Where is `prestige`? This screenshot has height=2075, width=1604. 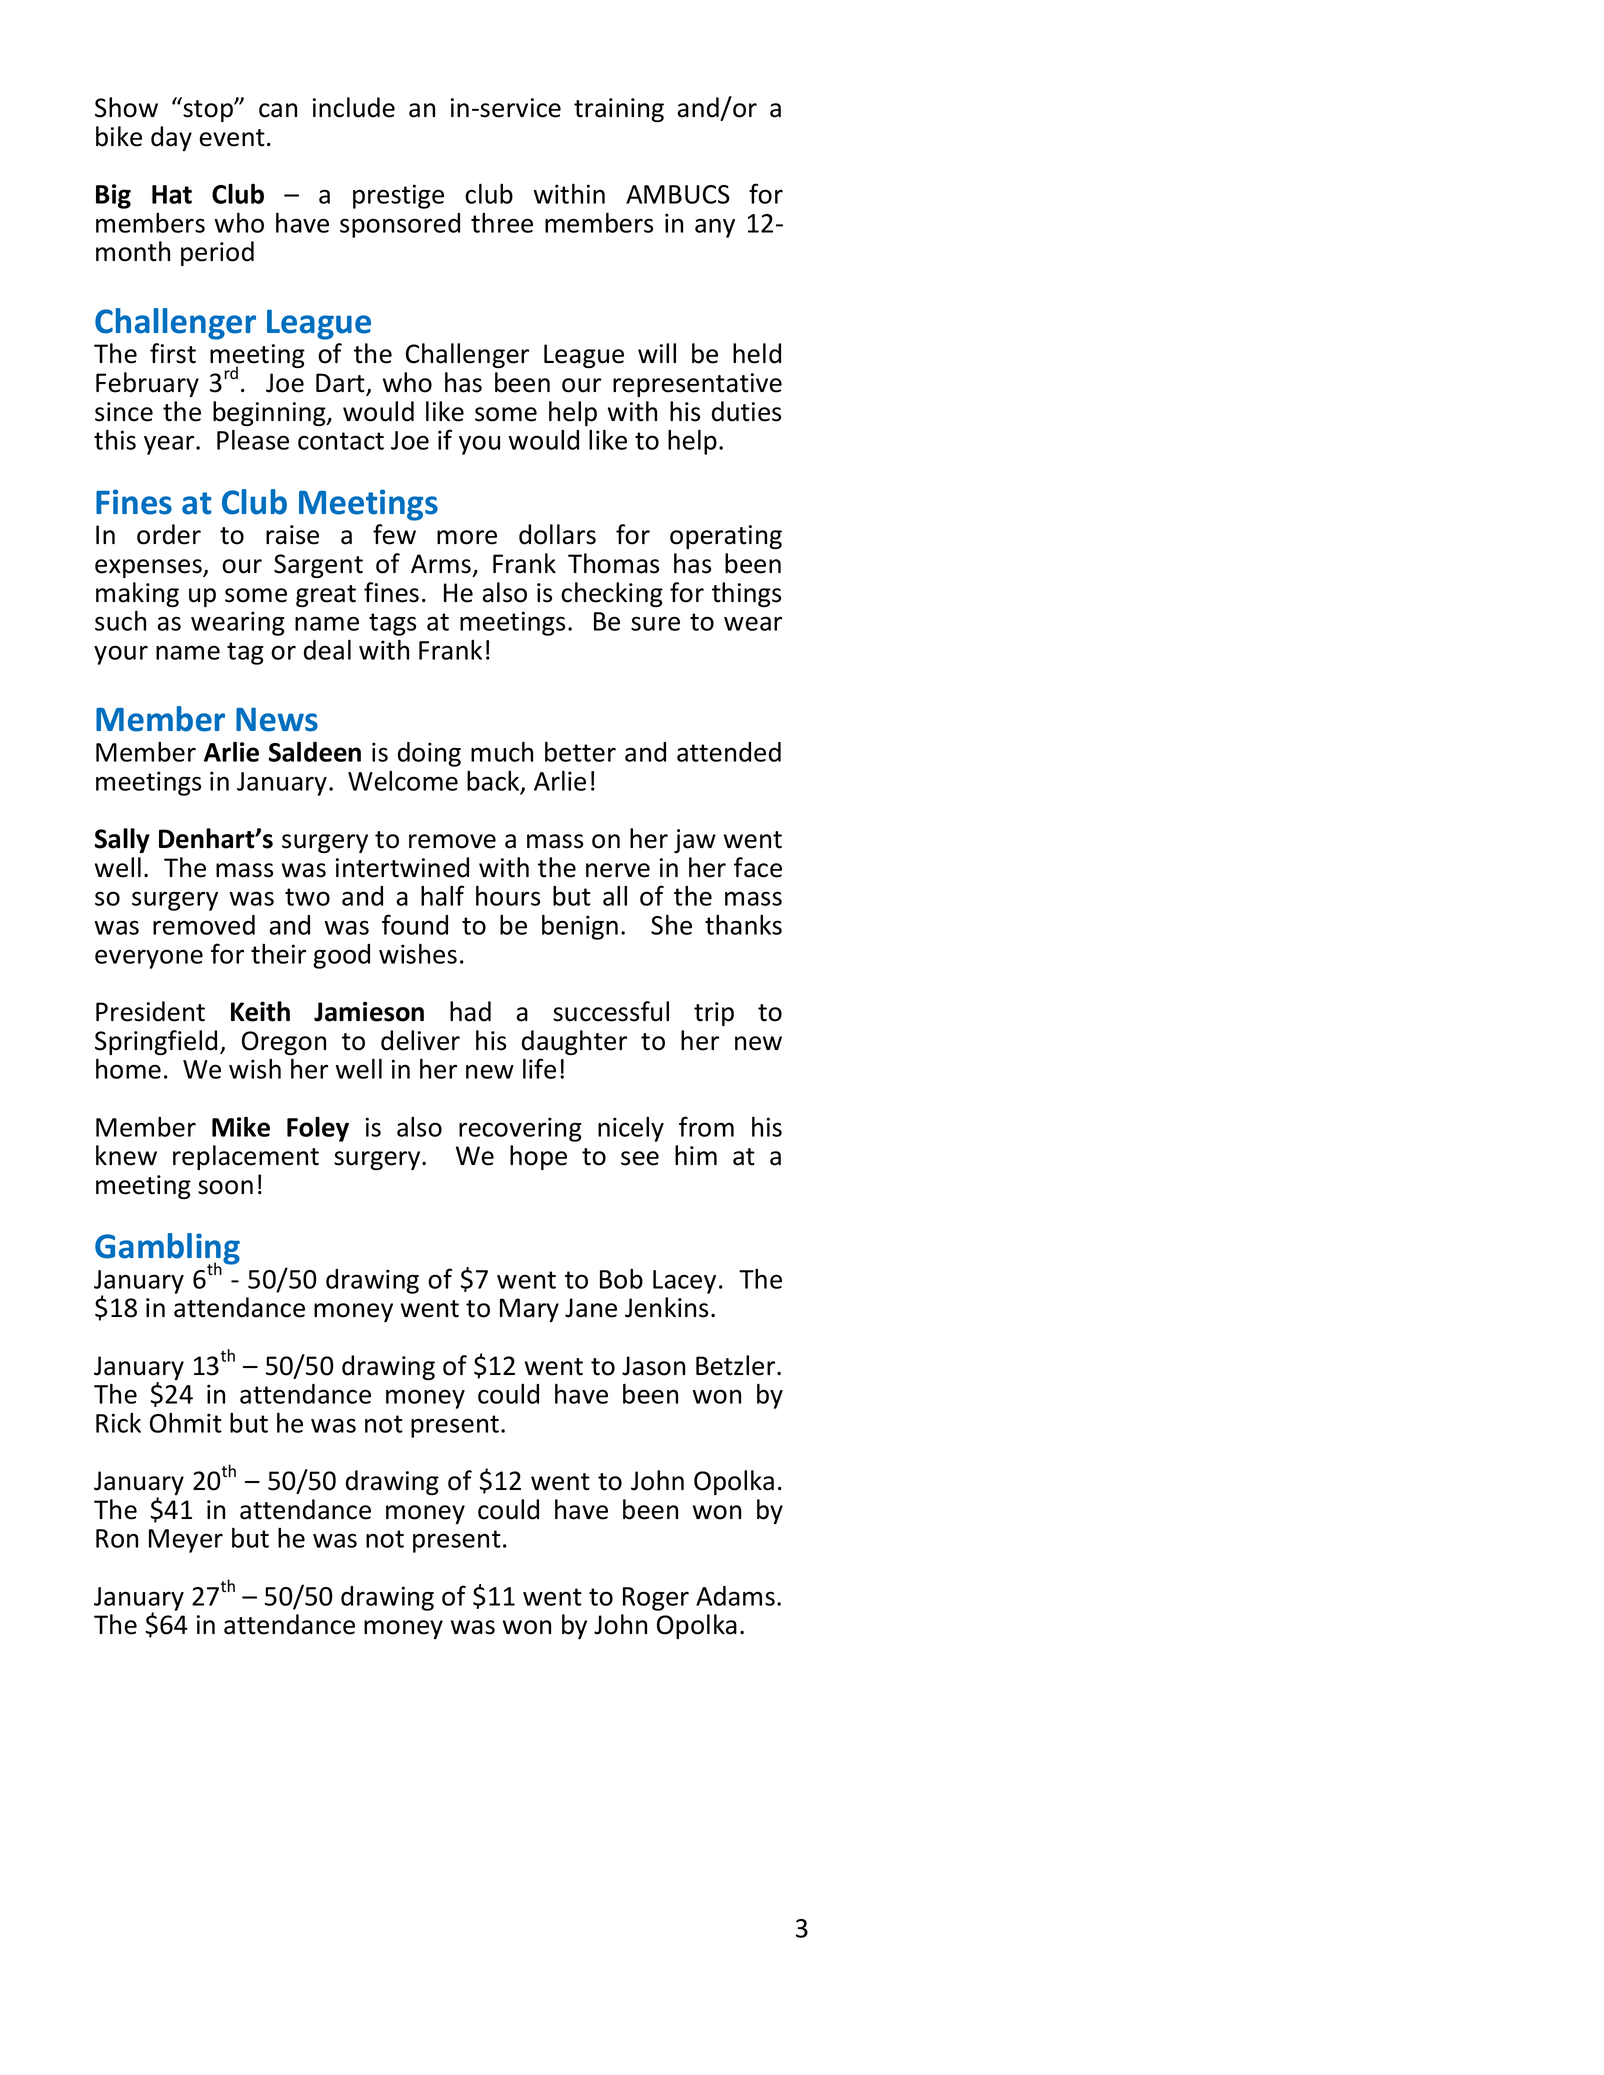
prestige is located at coordinates (398, 196).
